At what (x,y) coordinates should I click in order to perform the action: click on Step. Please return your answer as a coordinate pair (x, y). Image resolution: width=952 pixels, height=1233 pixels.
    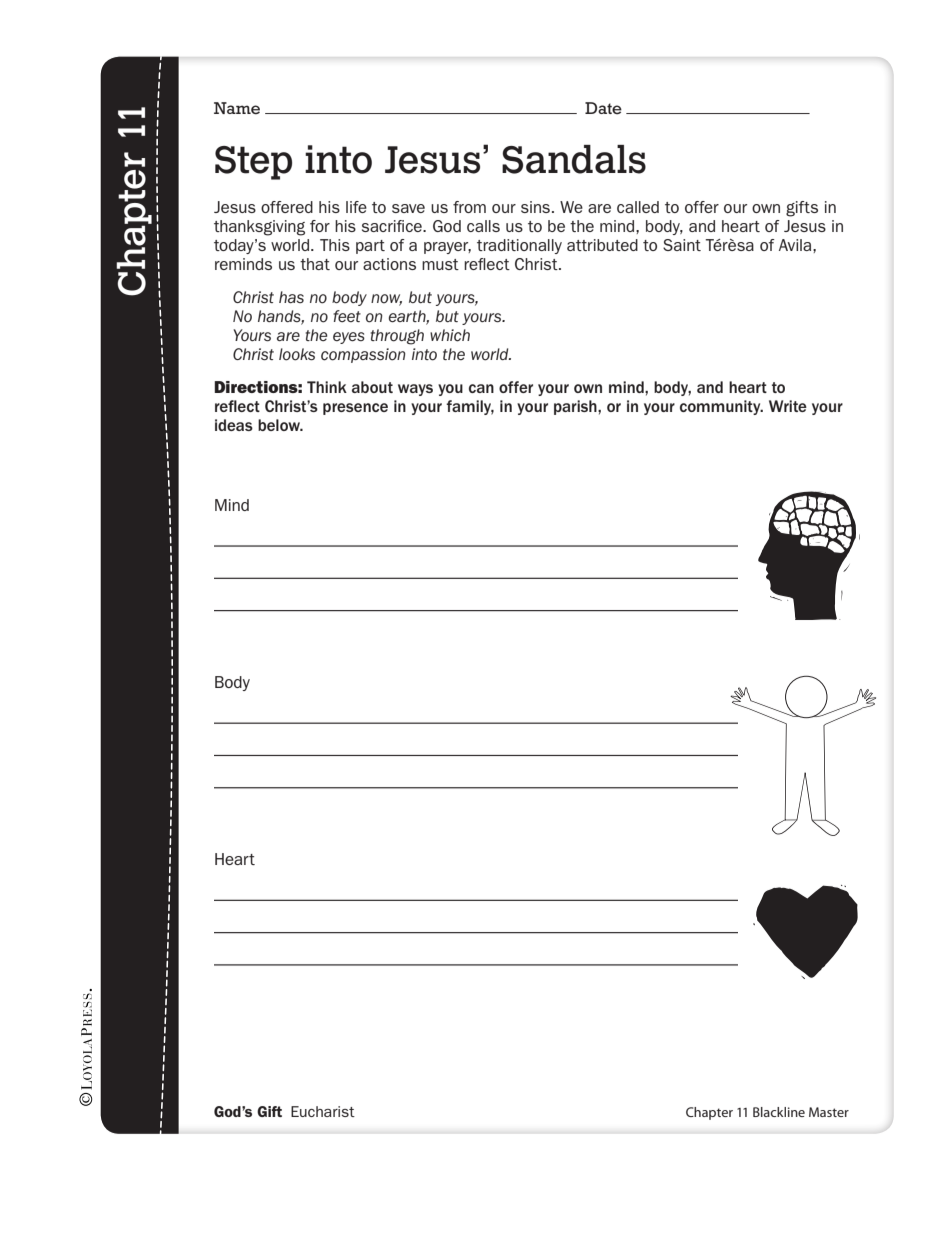
    Looking at the image, I should click on (253, 163).
